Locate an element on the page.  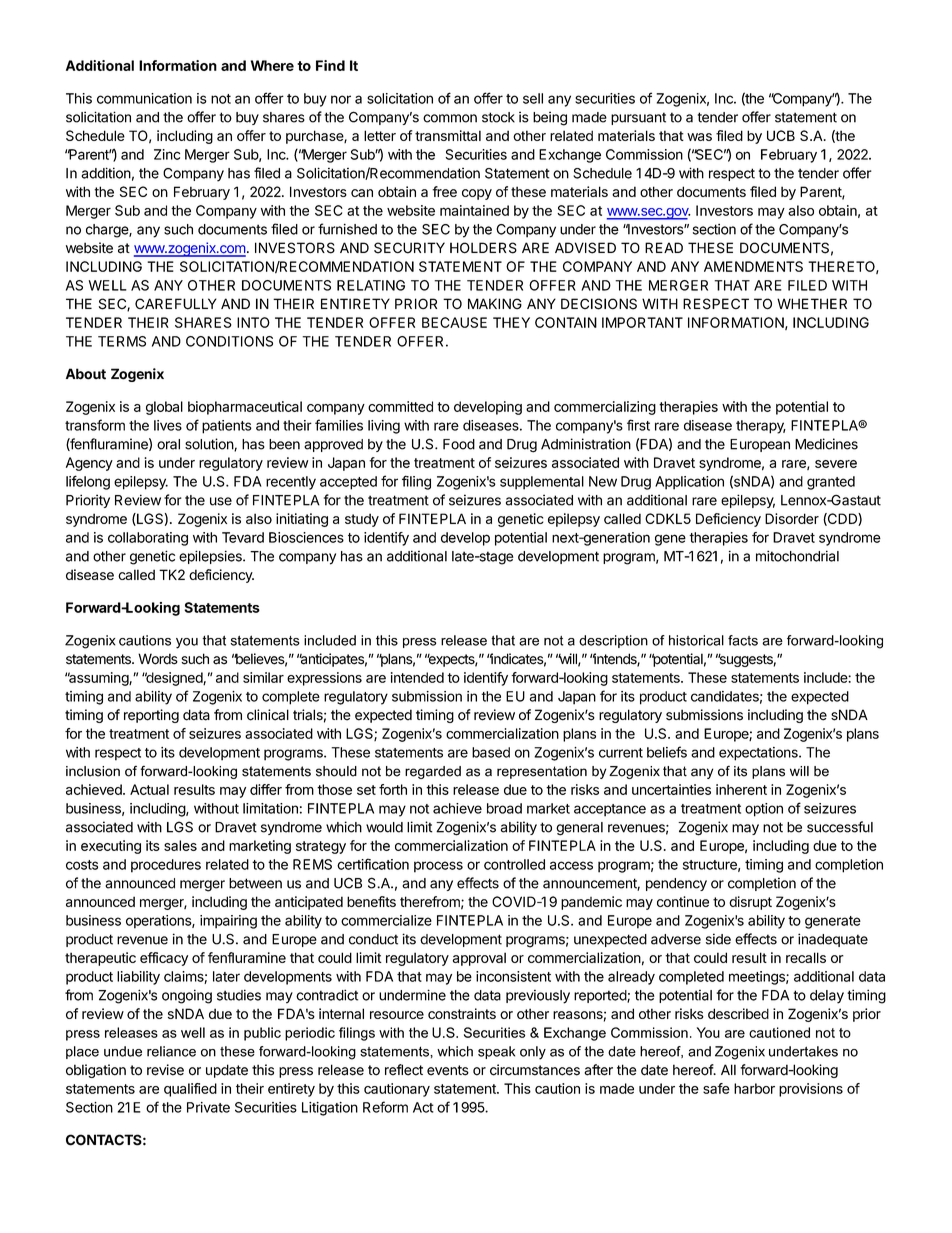
communication is located at coordinates (144, 98).
